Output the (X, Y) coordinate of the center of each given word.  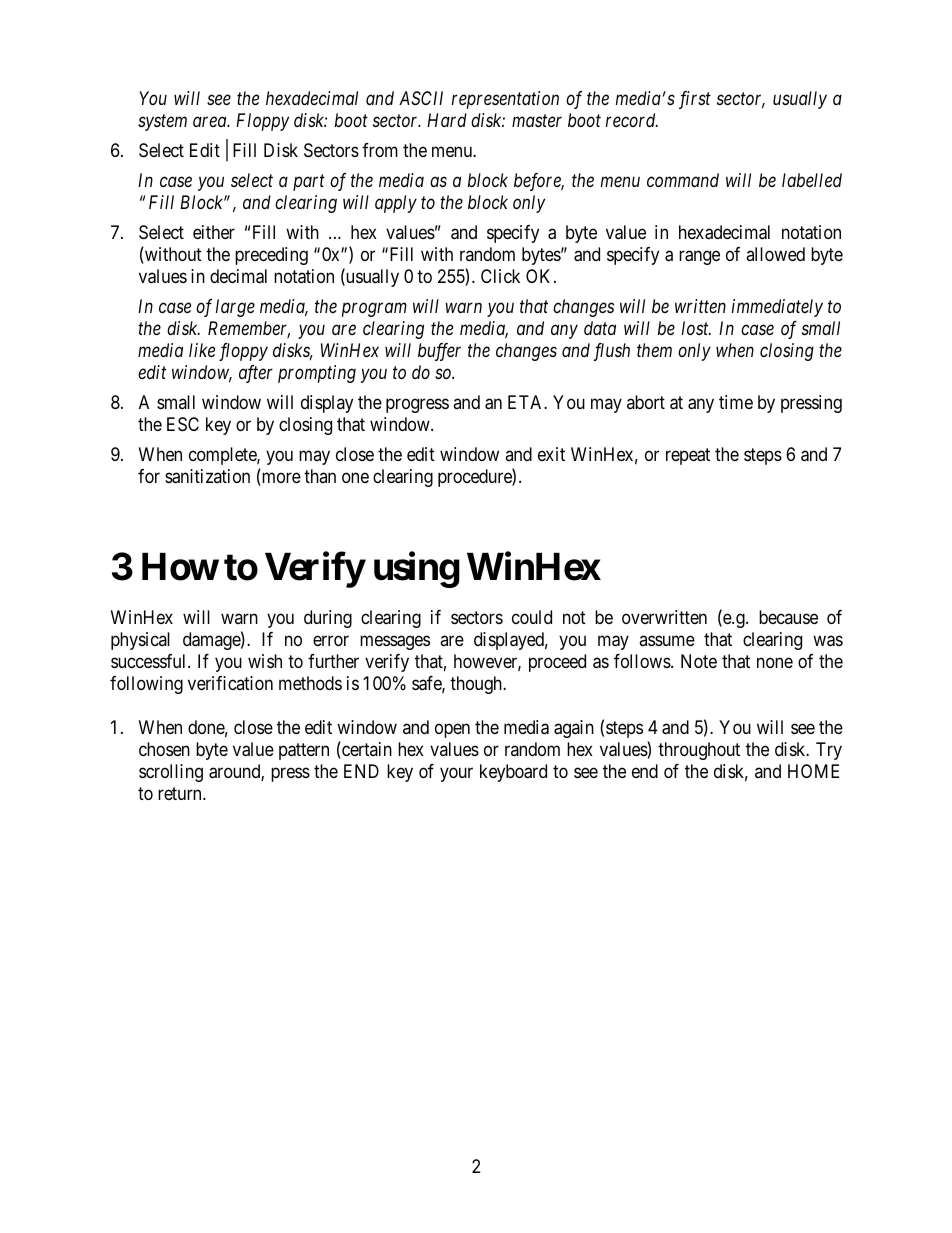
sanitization (207, 476)
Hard (447, 120)
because (788, 617)
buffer (439, 352)
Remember (249, 329)
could (532, 617)
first (695, 100)
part (309, 183)
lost (696, 328)
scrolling (171, 773)
